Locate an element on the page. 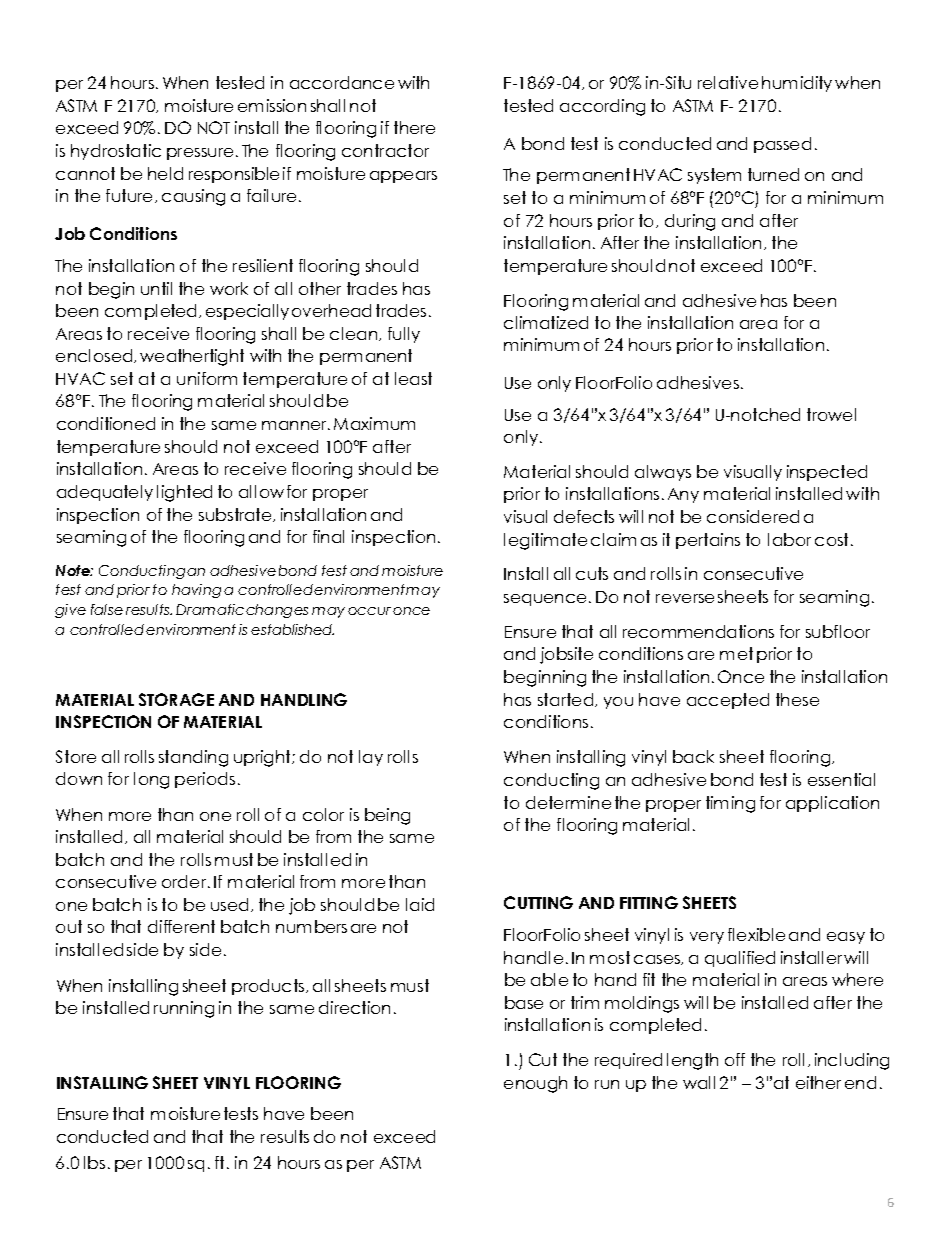  order is located at coordinates (185, 881).
